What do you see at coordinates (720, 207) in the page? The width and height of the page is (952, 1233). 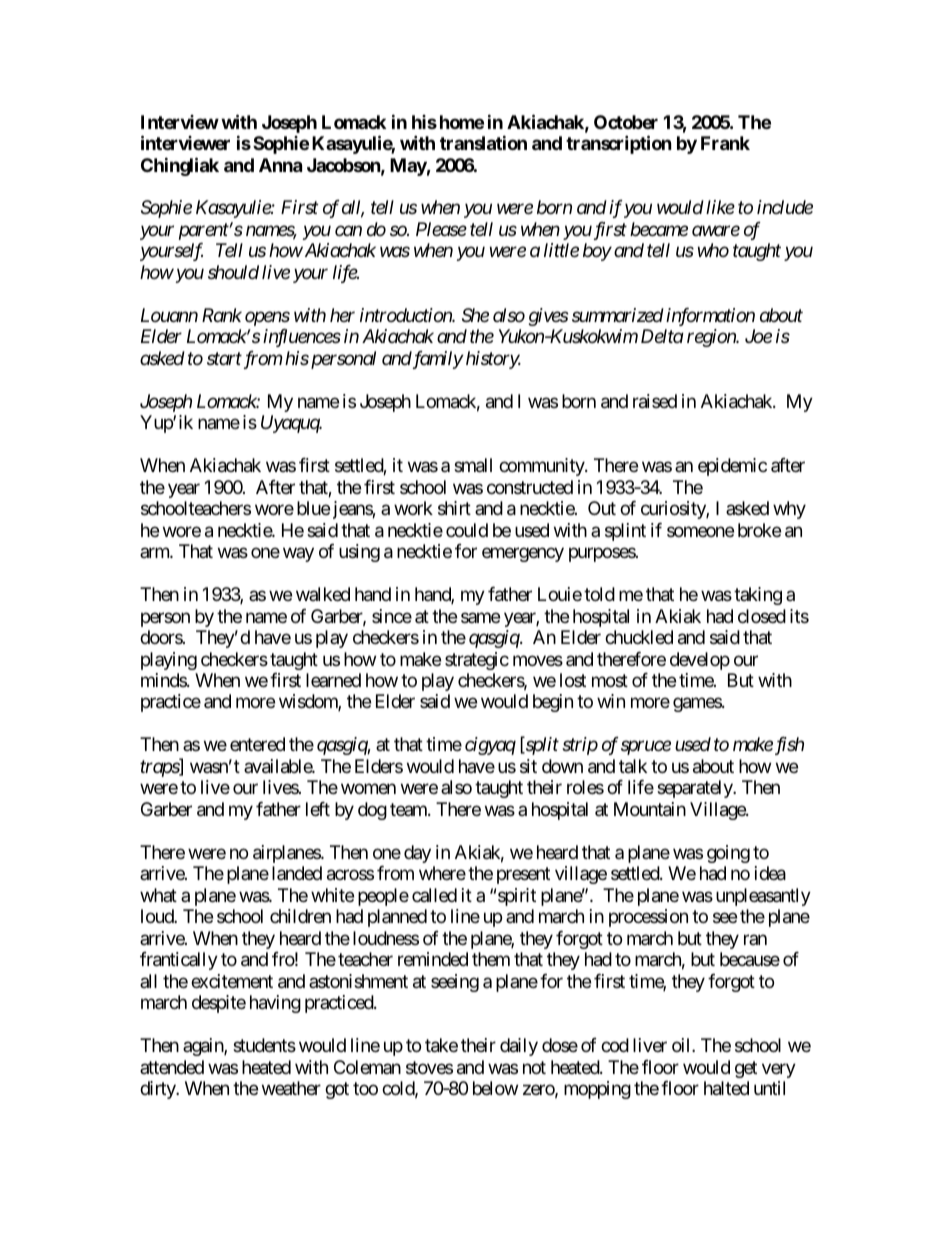 I see `like` at bounding box center [720, 207].
